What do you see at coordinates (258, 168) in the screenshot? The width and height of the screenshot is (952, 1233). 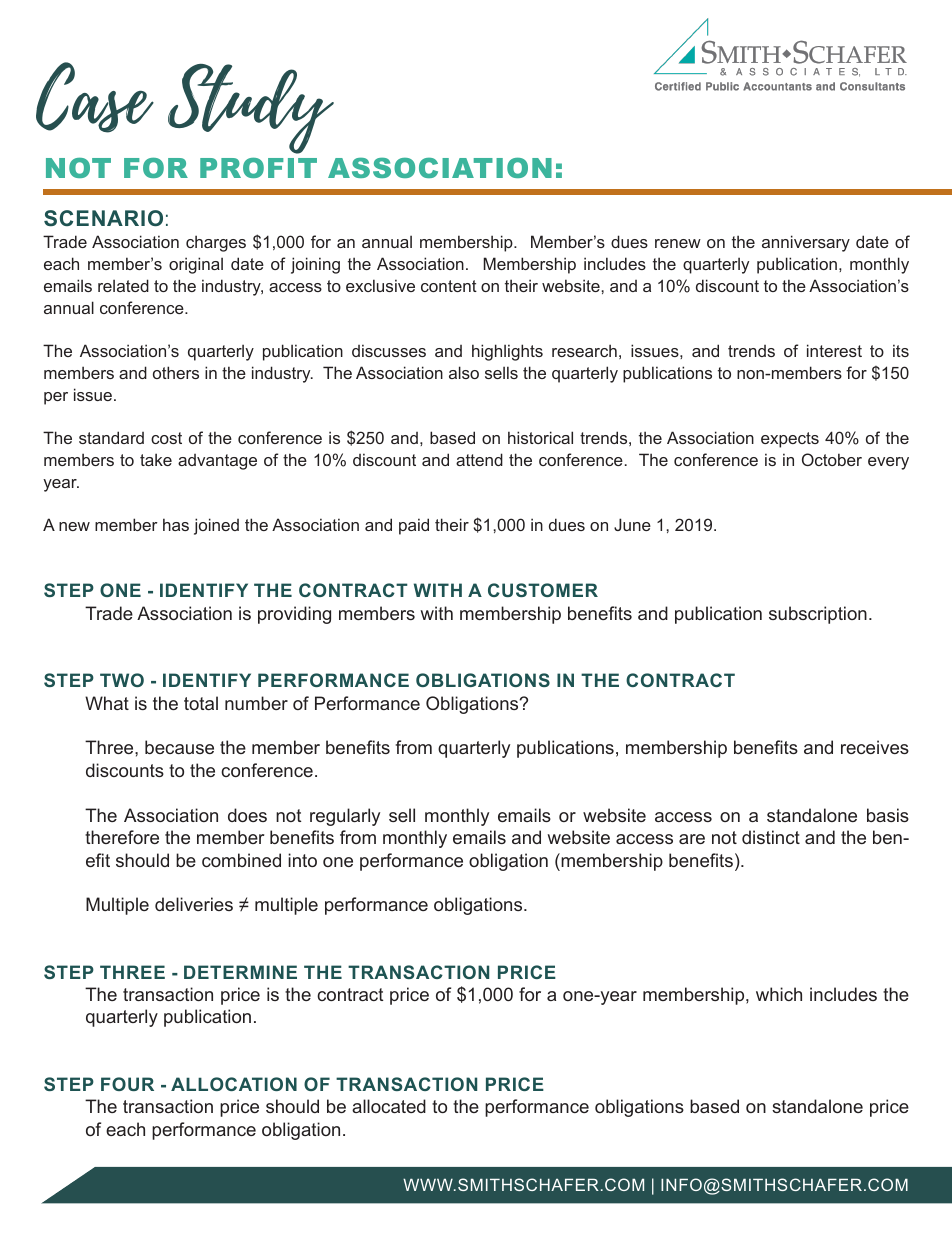 I see `PROFIT` at bounding box center [258, 168].
